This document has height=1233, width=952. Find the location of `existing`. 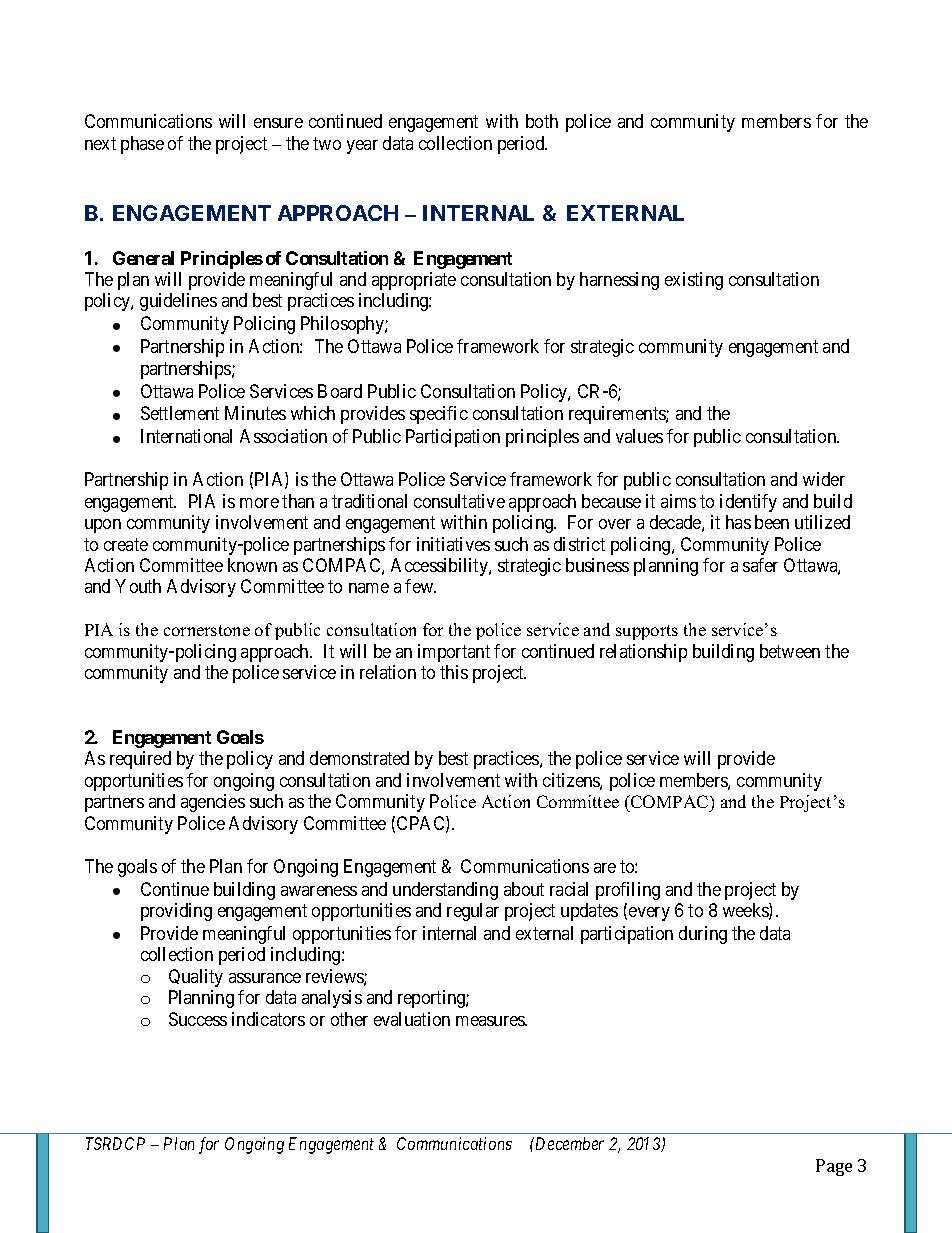

existing is located at coordinates (694, 281).
